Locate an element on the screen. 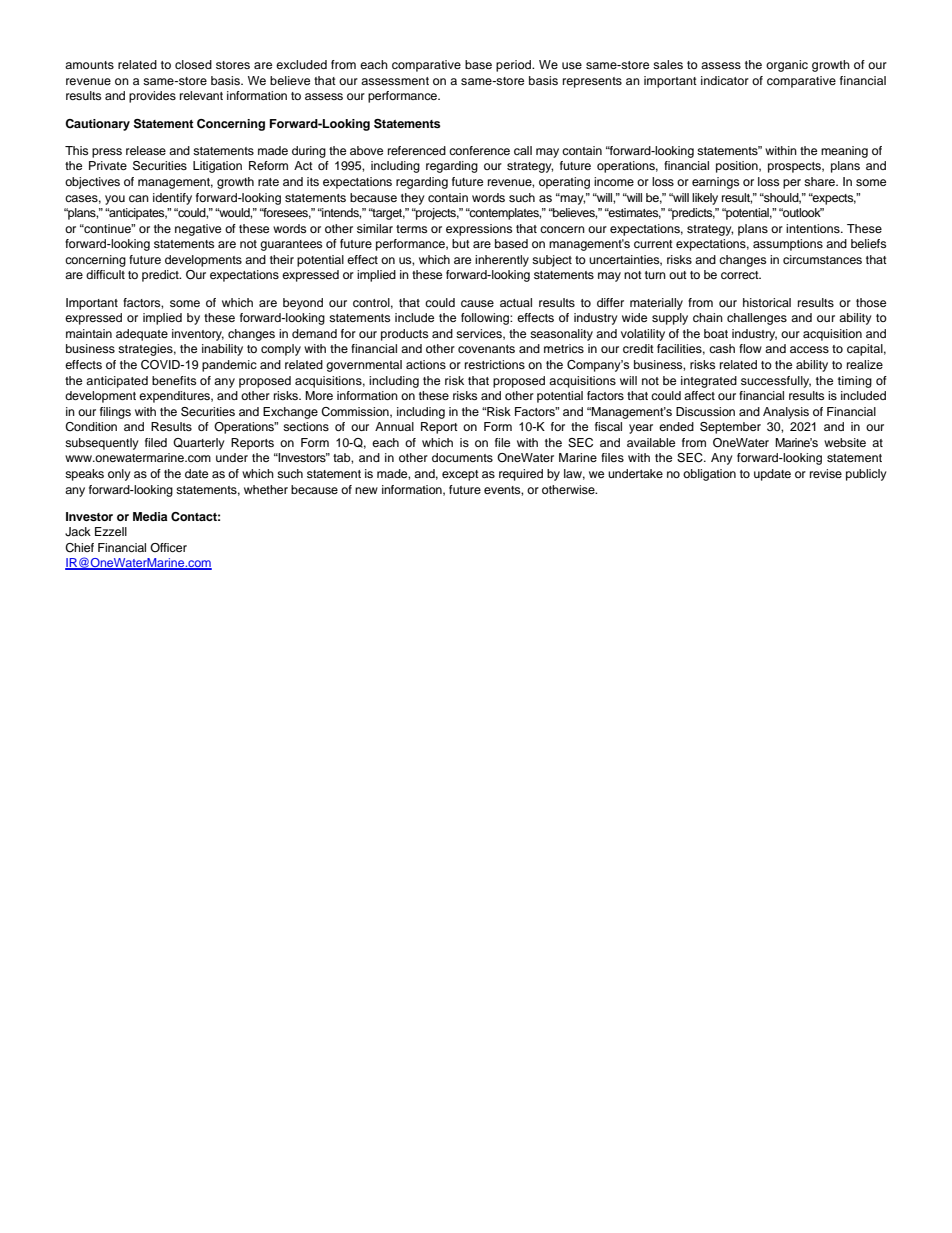 The image size is (952, 1233). closed is located at coordinates (193, 64).
